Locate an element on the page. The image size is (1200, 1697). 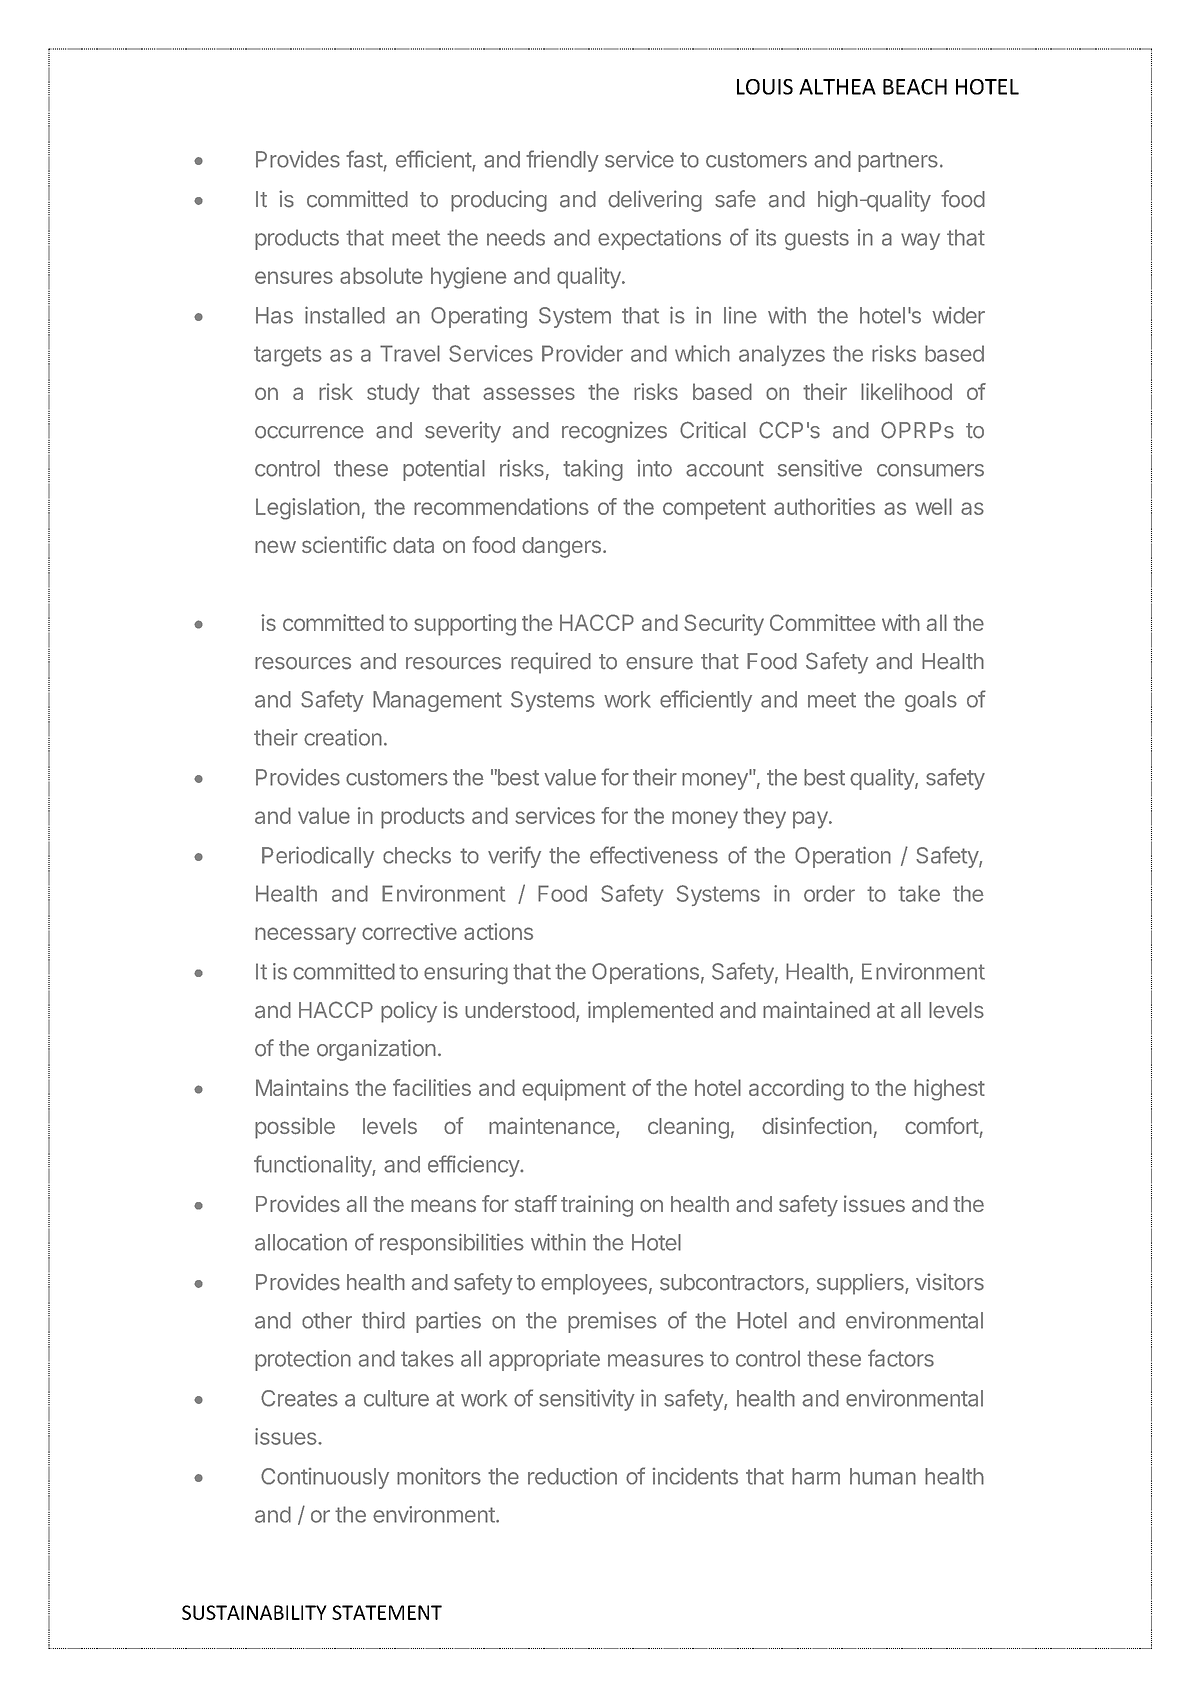
Periodically is located at coordinates (318, 857).
